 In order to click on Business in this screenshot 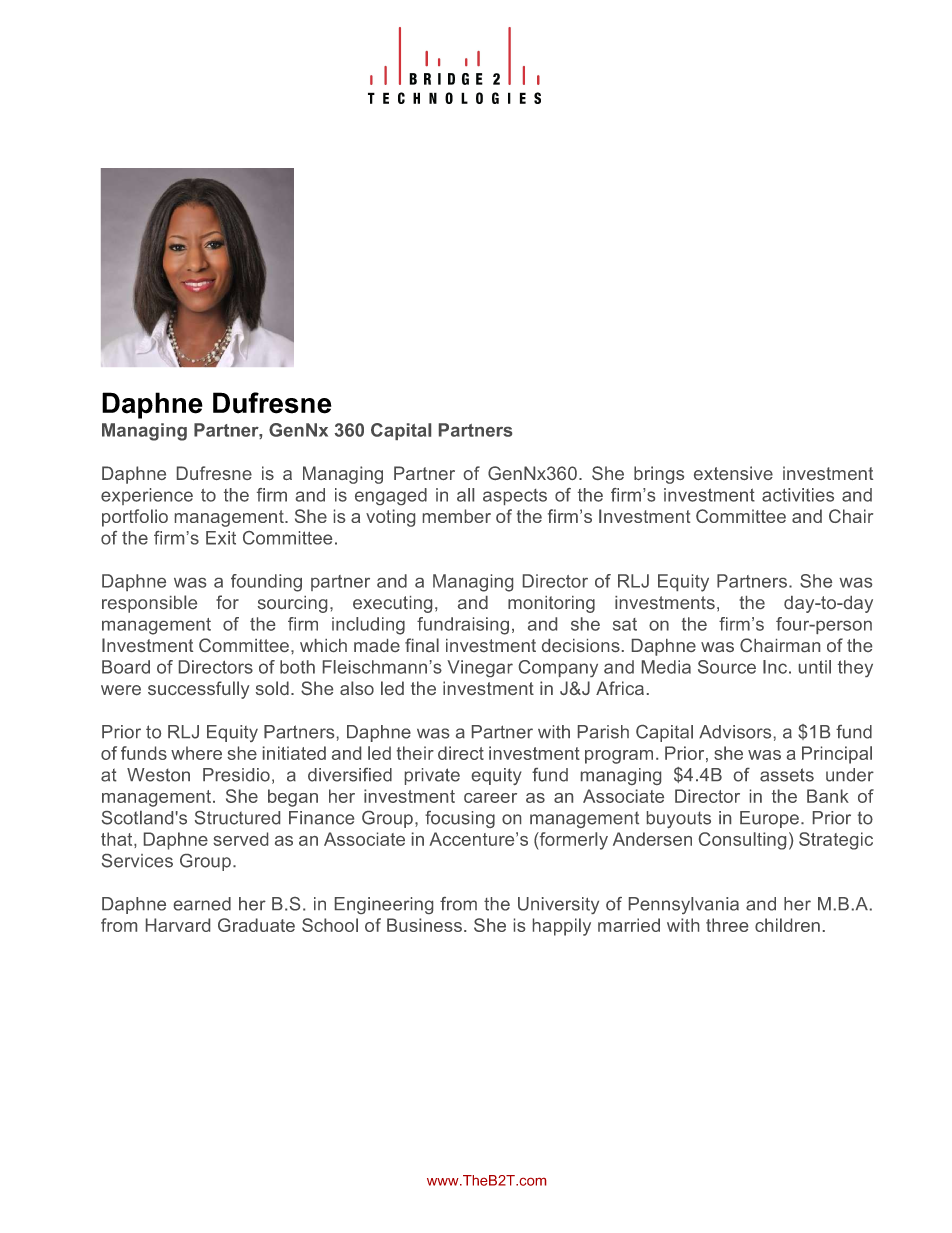, I will do `click(424, 925)`.
